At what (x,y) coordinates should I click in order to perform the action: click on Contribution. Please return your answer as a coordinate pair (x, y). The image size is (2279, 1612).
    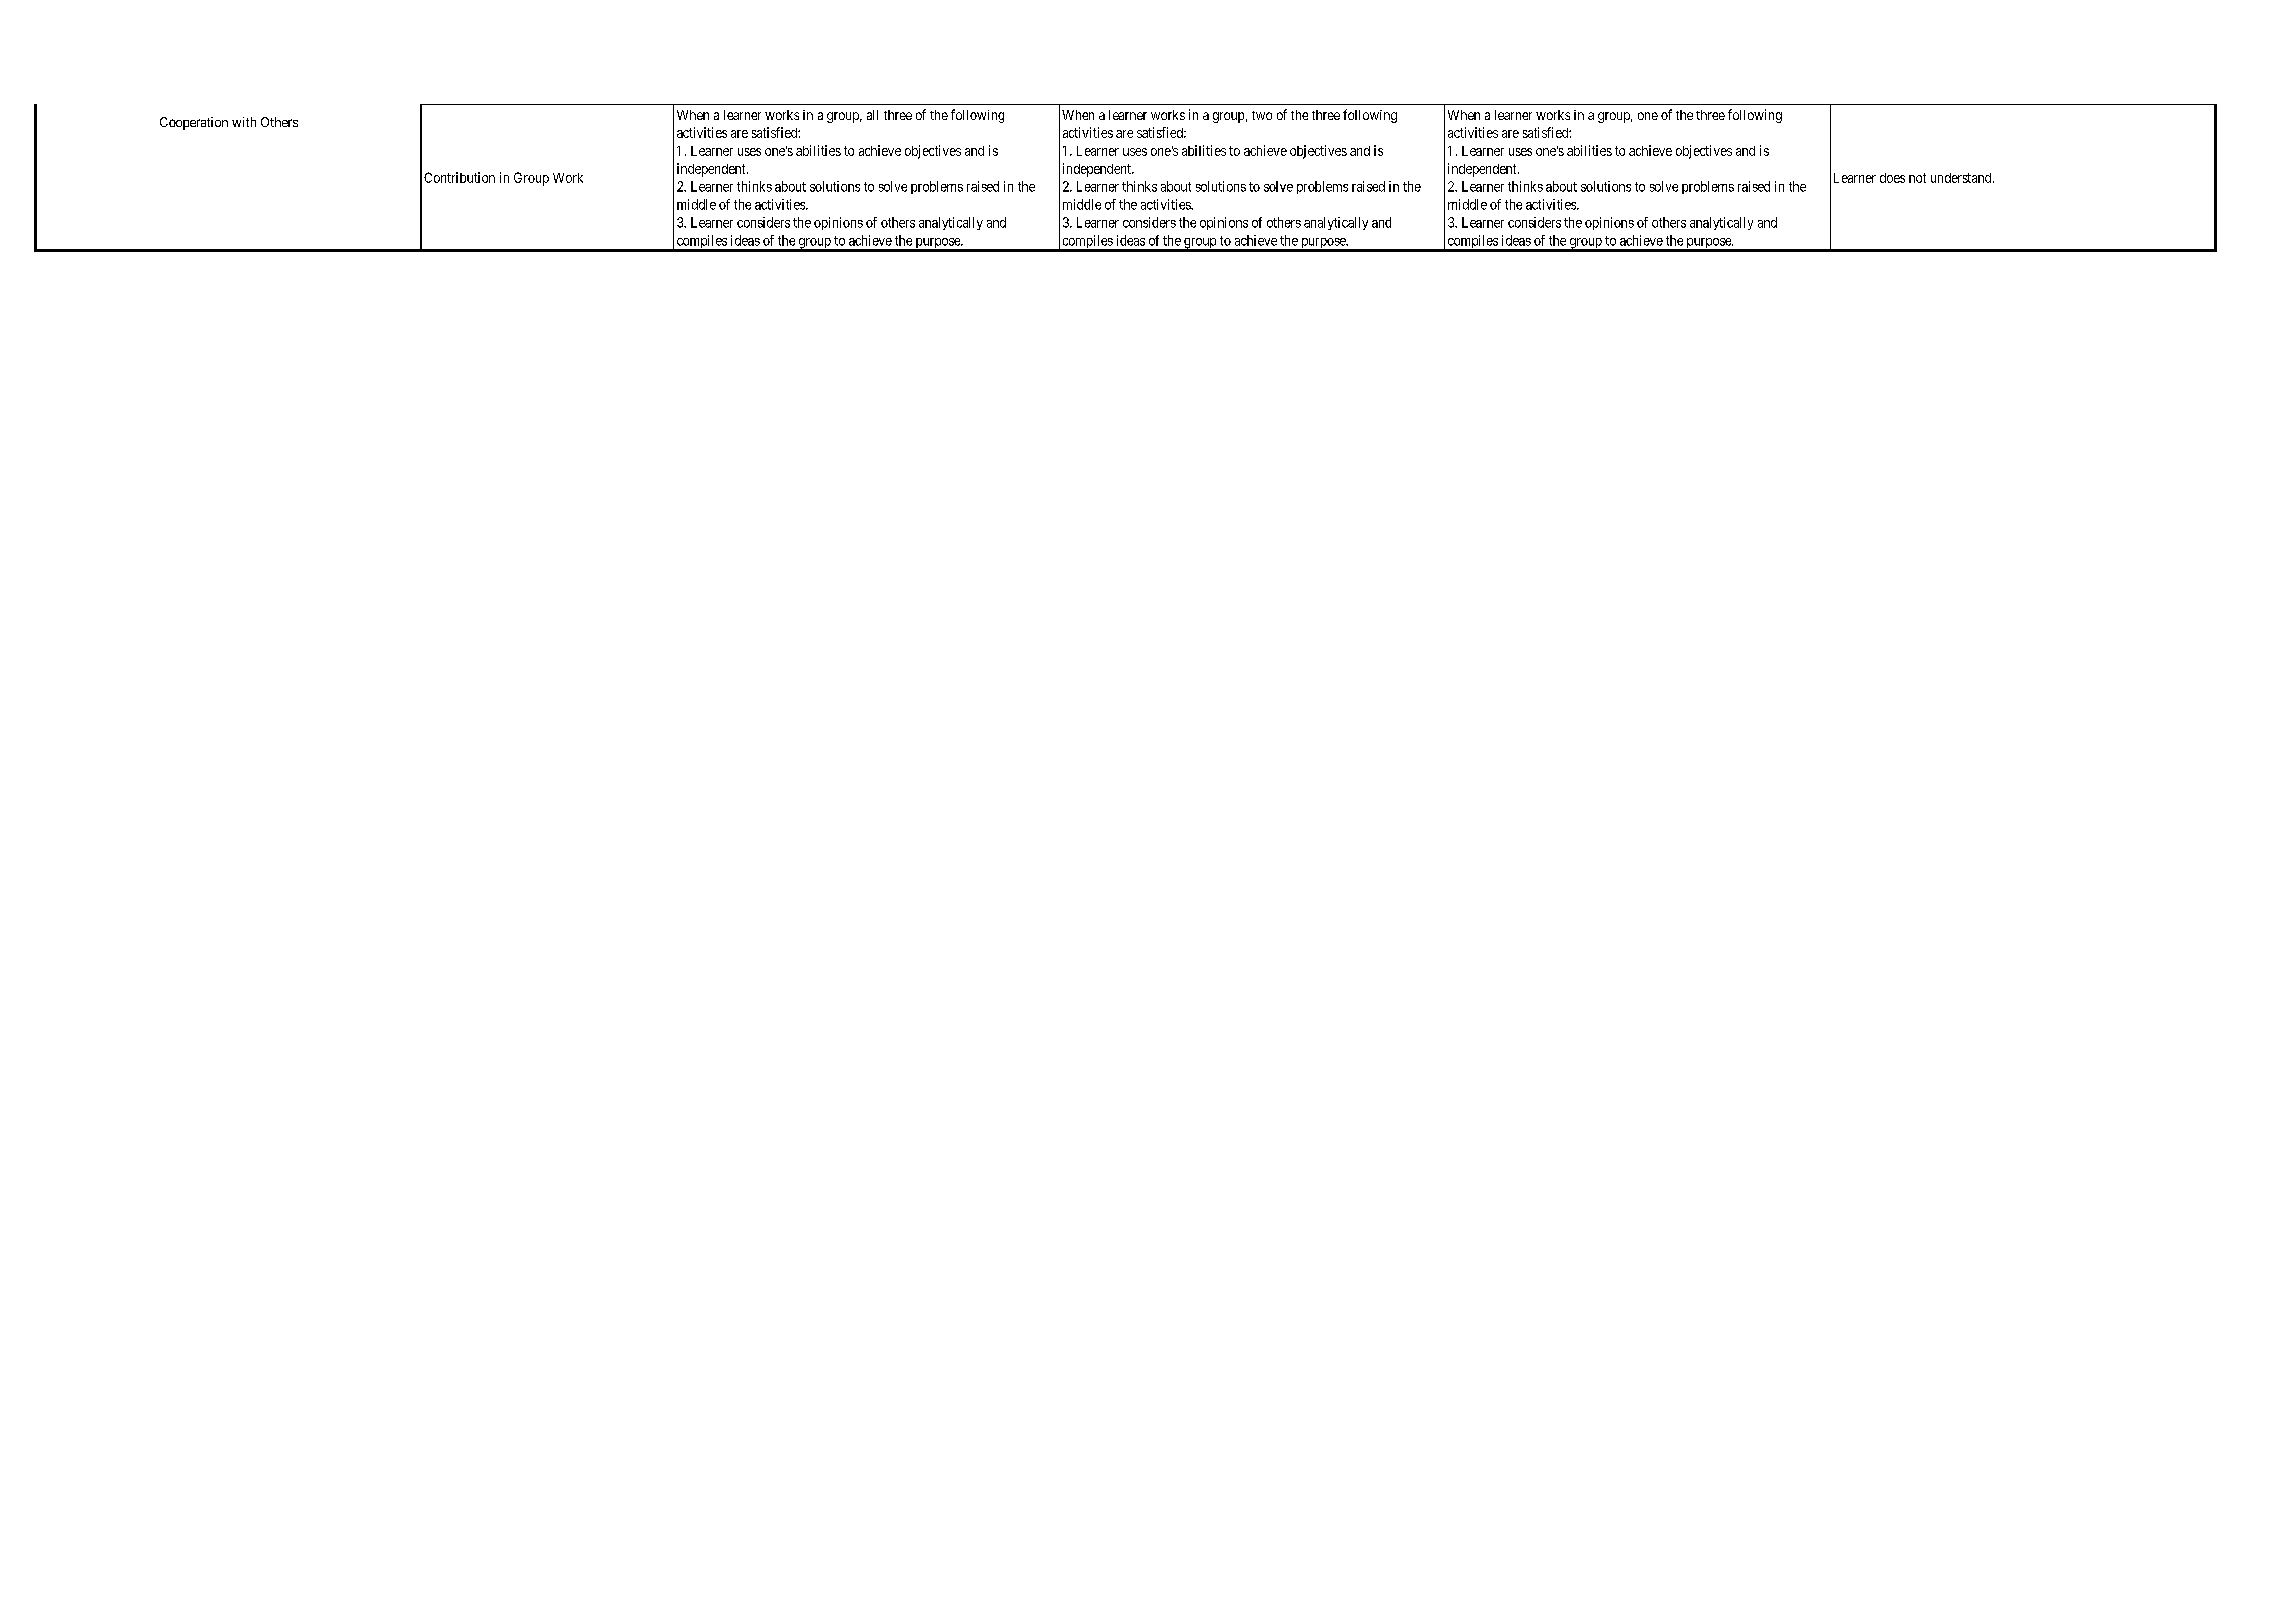
    Looking at the image, I should click on (459, 177).
